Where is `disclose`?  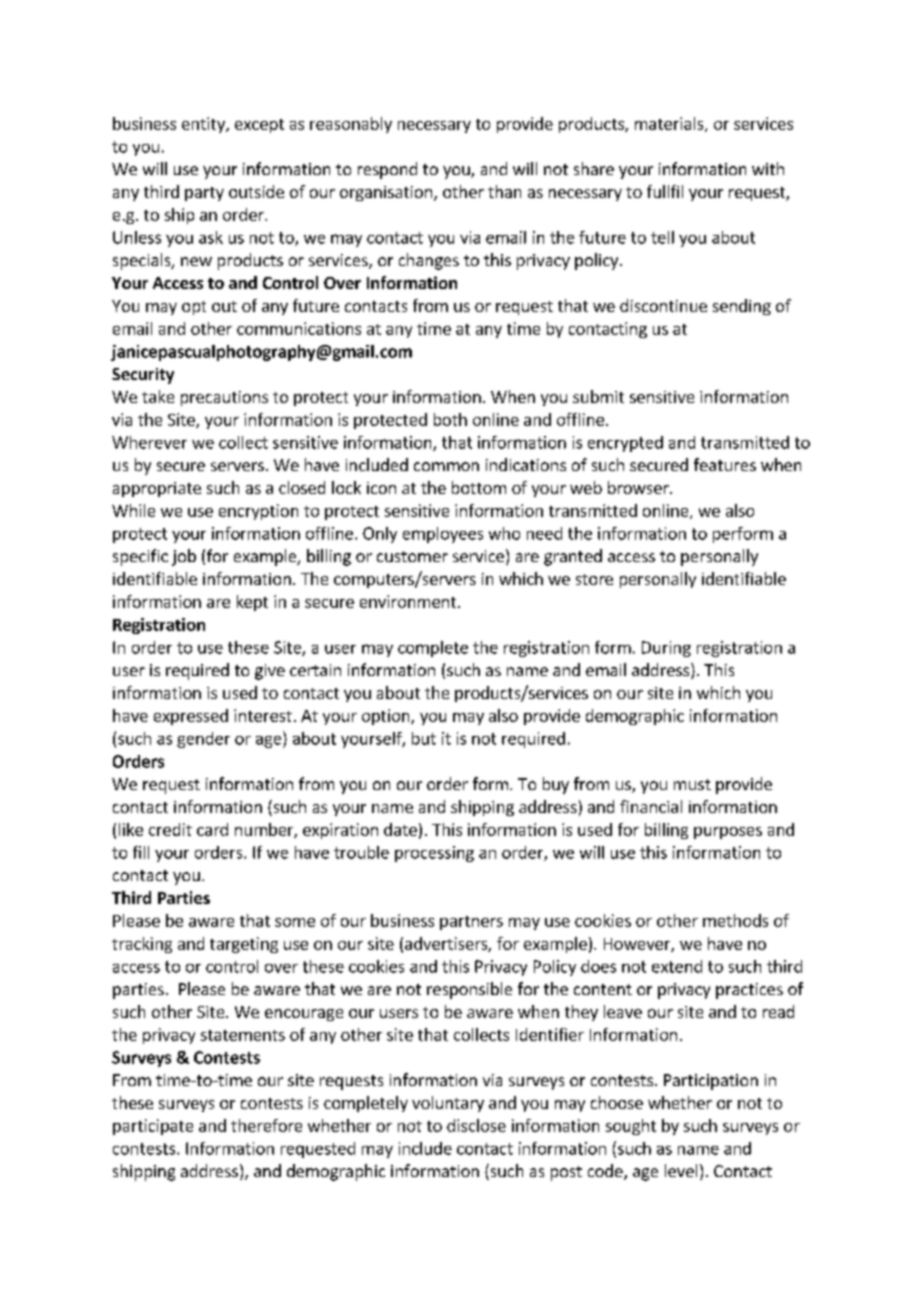
disclose is located at coordinates (476, 1125).
